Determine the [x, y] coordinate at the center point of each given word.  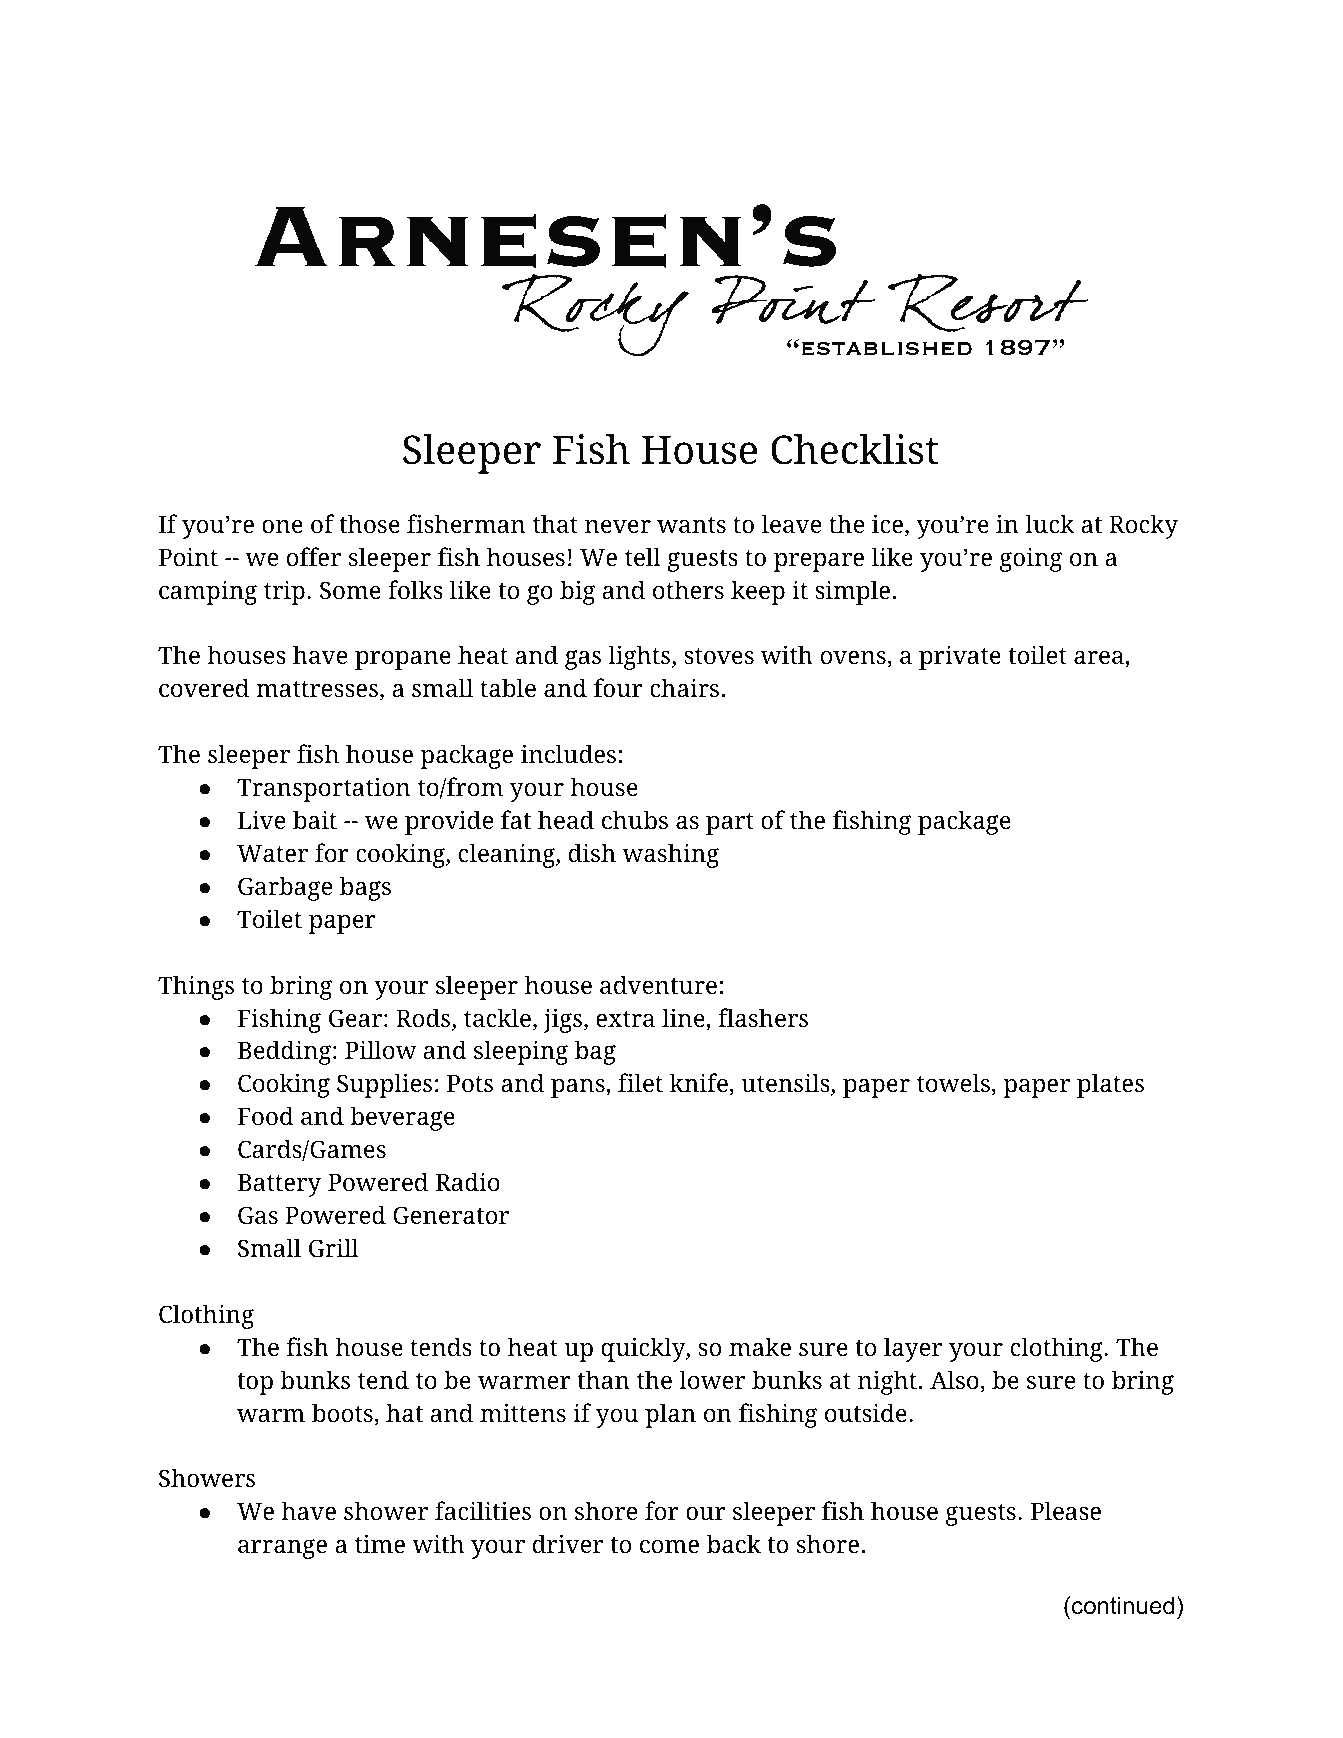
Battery [279, 1185]
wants [691, 525]
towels [954, 1084]
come [669, 1547]
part [730, 824]
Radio [468, 1182]
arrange [282, 1549]
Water [272, 853]
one [282, 527]
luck [1049, 524]
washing [670, 855]
